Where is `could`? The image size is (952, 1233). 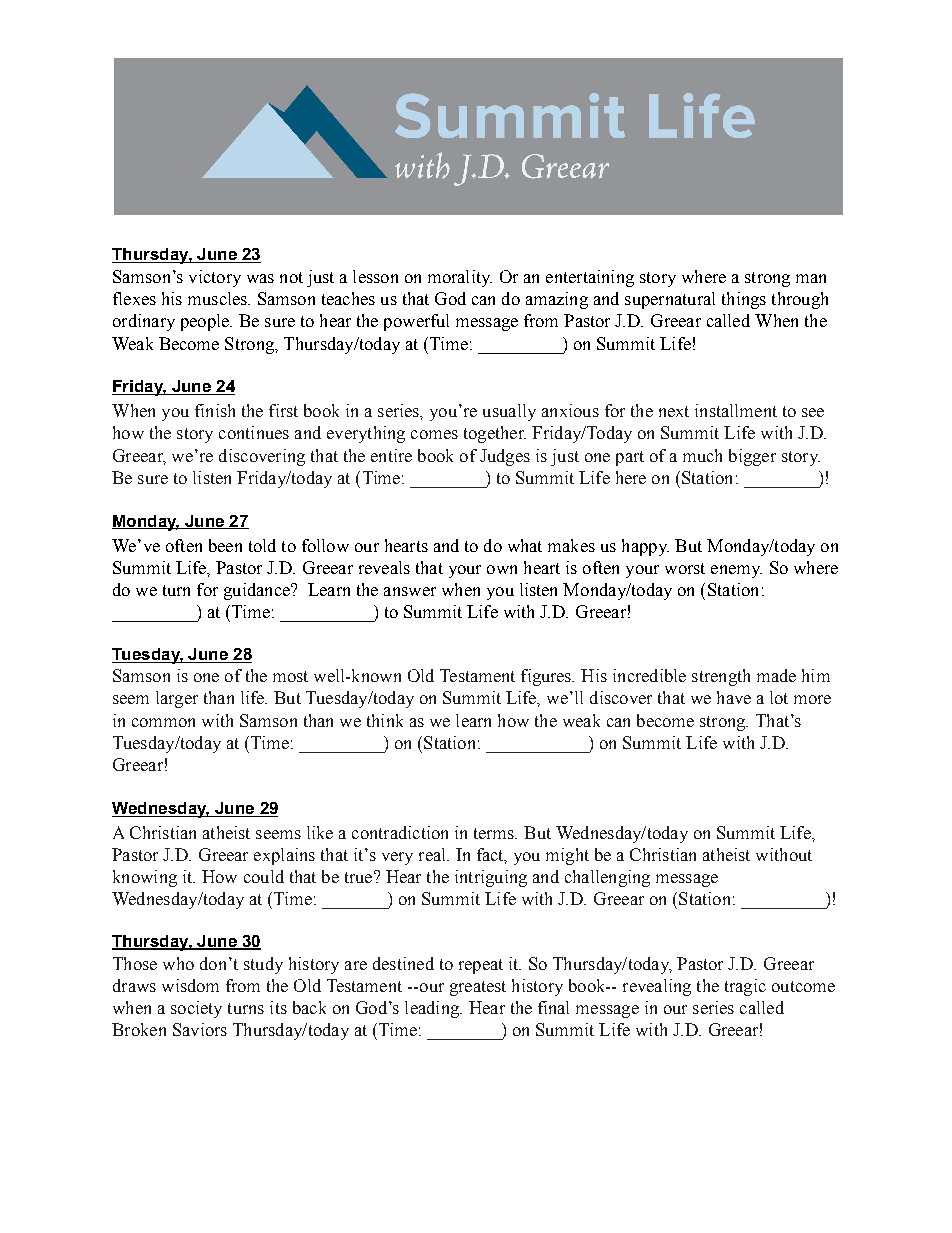 could is located at coordinates (264, 876).
